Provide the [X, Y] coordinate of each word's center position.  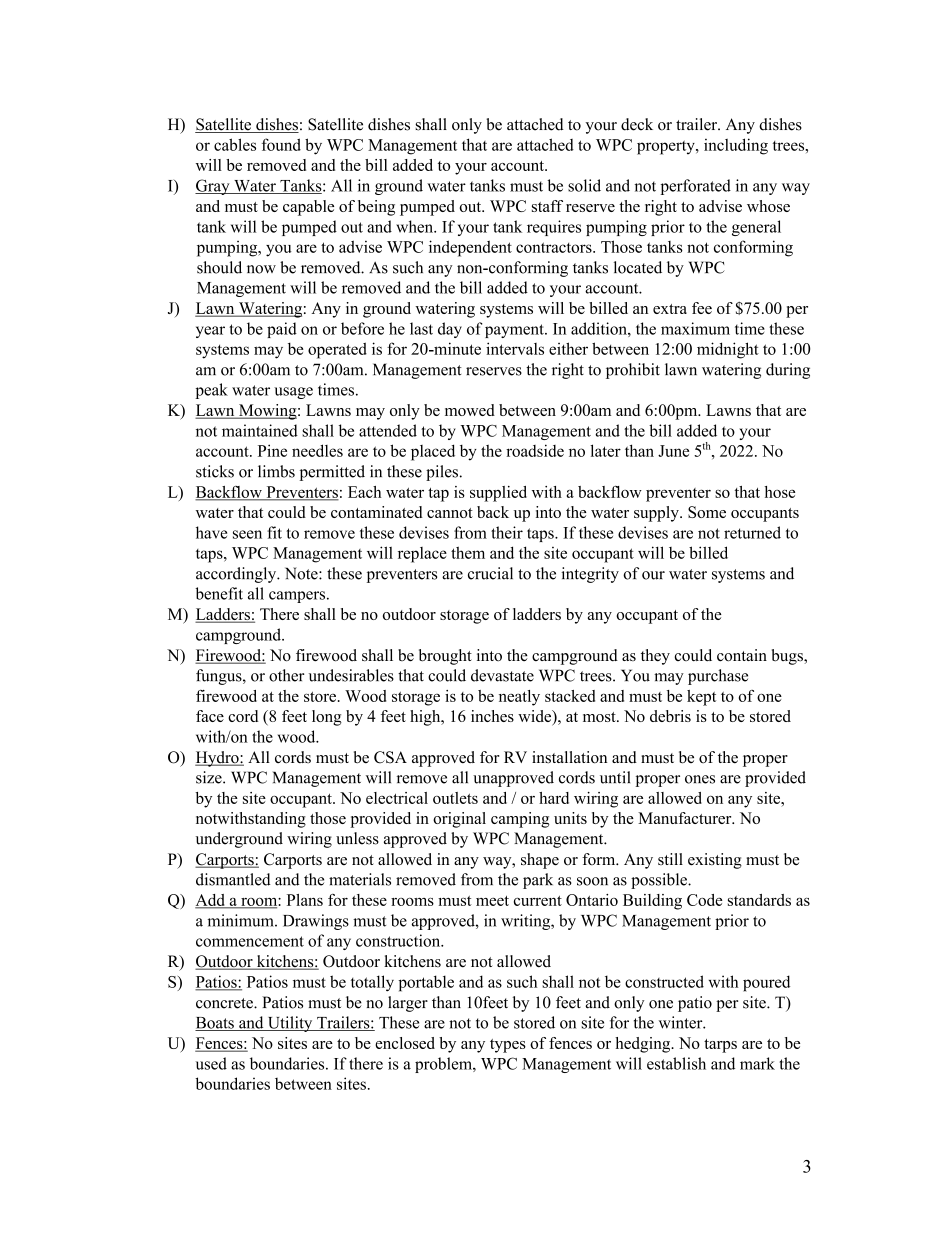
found [281, 144]
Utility [290, 1024]
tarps [720, 1046]
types [508, 1046]
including [736, 146]
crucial [490, 573]
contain [742, 655]
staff [547, 206]
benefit [219, 593]
